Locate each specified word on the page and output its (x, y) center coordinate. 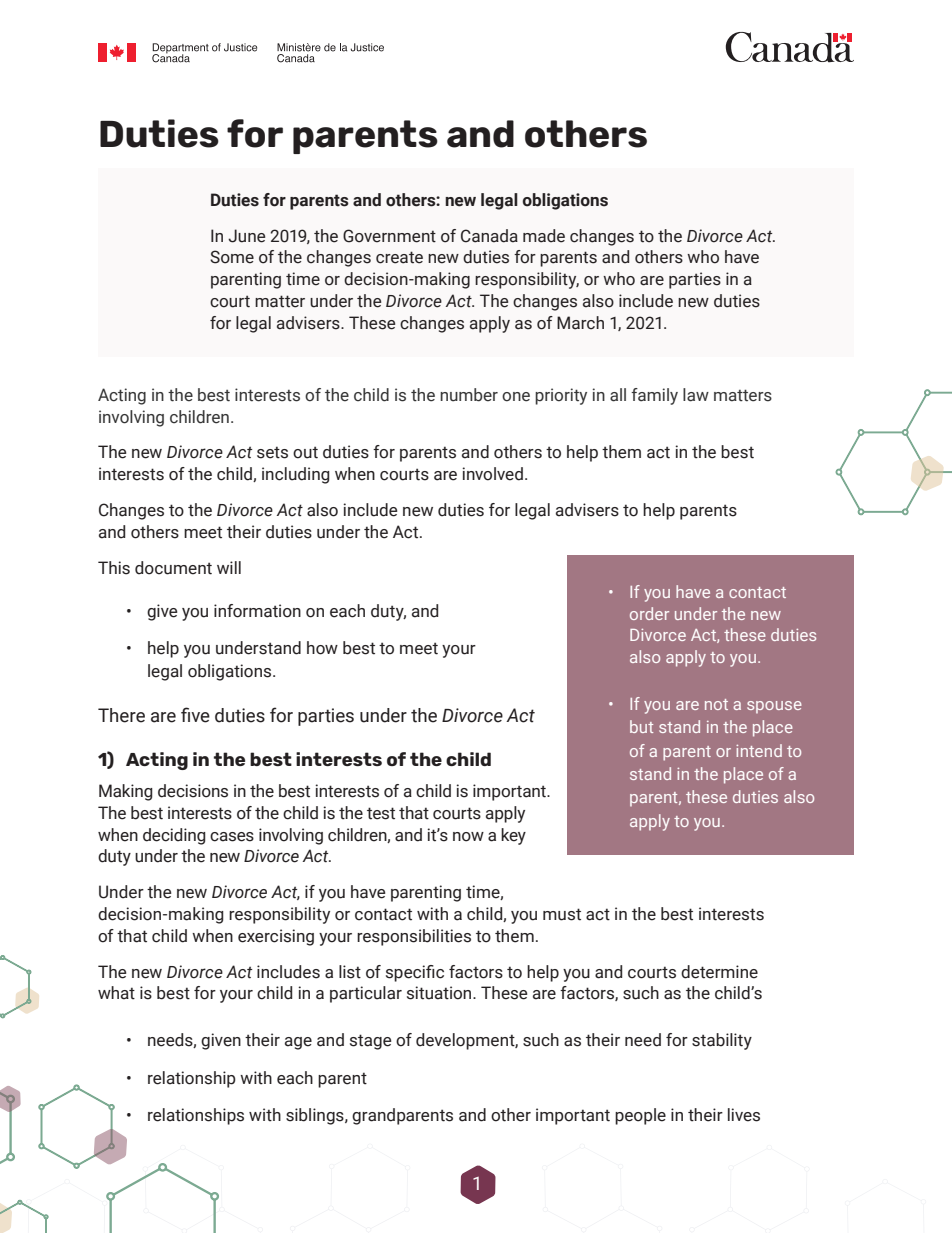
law (696, 395)
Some (232, 257)
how (322, 648)
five (195, 715)
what (116, 993)
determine (719, 972)
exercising (276, 937)
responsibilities (414, 937)
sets (272, 452)
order (649, 613)
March (580, 323)
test (381, 813)
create (399, 257)
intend (759, 750)
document (173, 568)
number (469, 395)
